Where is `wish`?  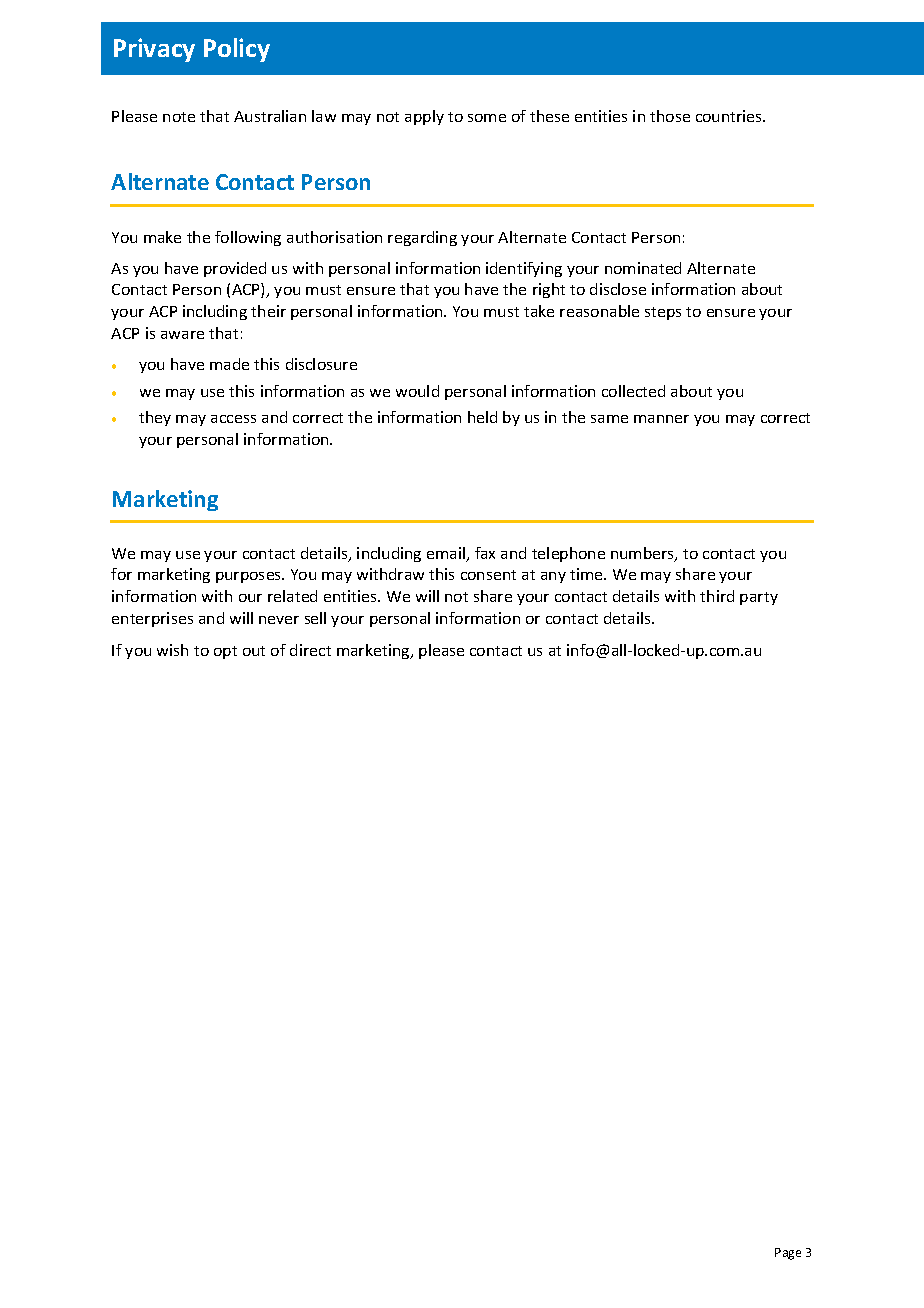
wish is located at coordinates (172, 650).
